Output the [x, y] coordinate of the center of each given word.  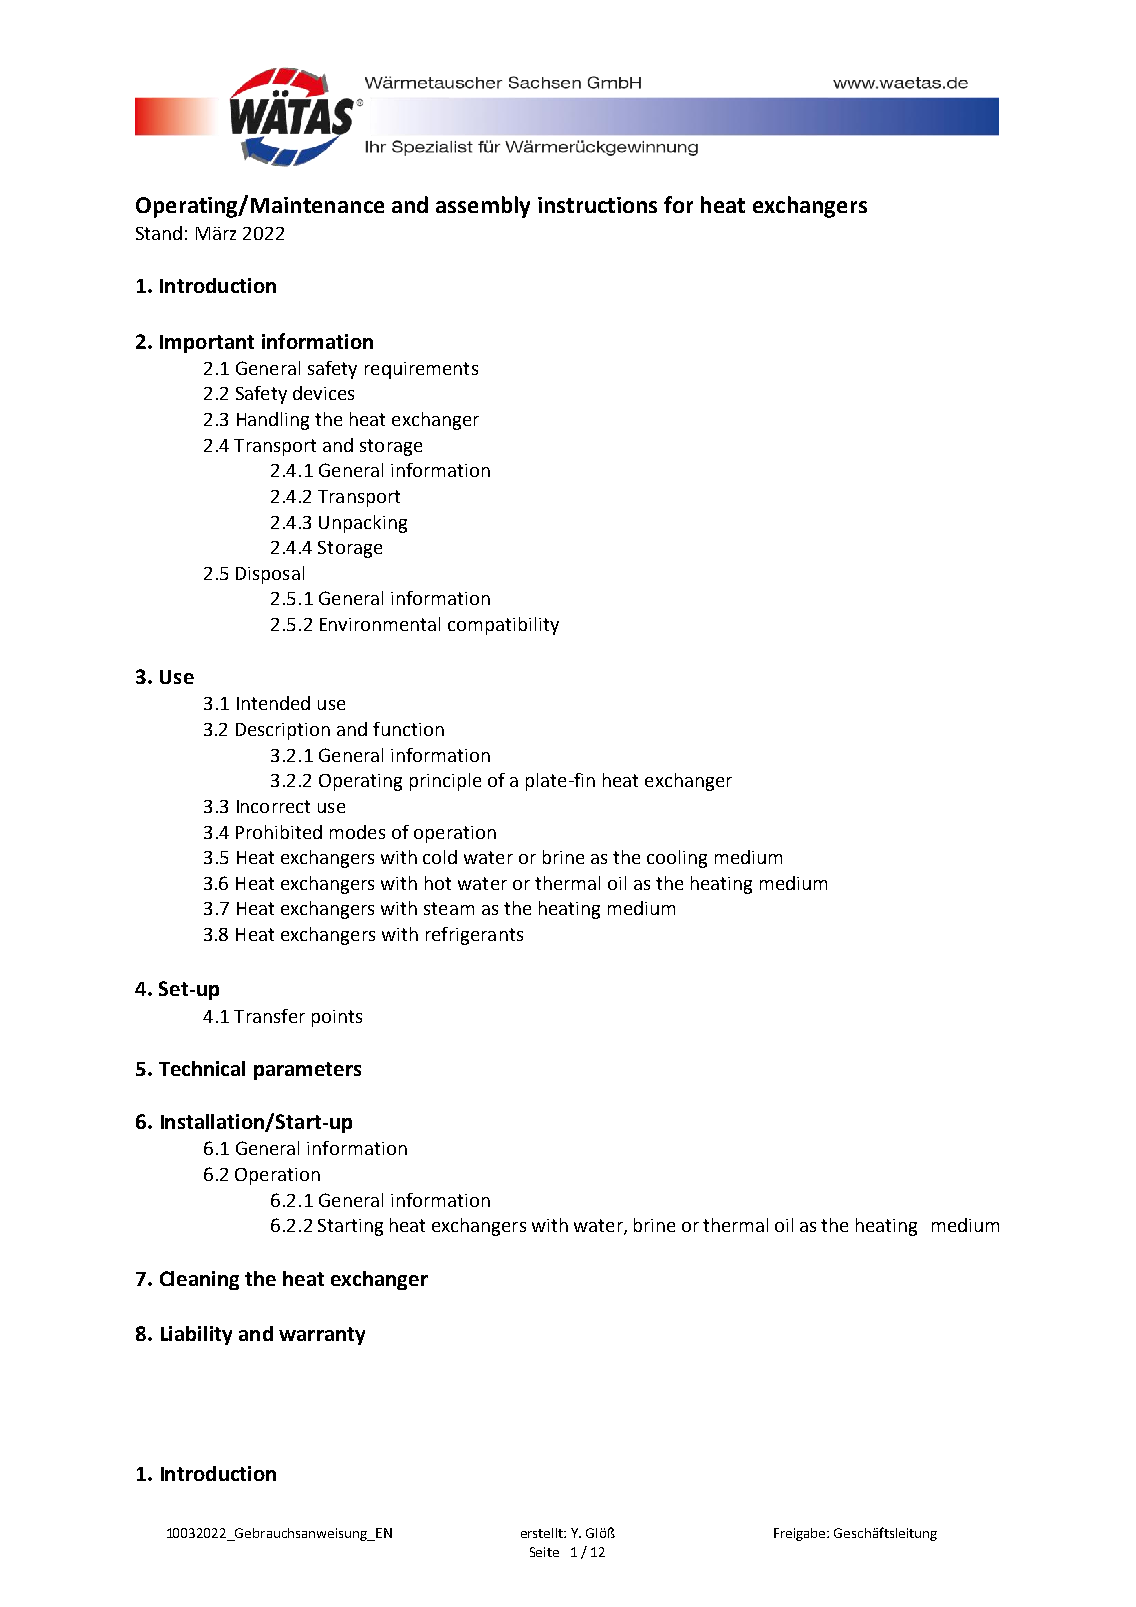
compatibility [503, 626]
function [408, 729]
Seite [544, 1552]
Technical [202, 1068]
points [337, 1018]
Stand [159, 233]
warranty [322, 1336]
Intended [273, 703]
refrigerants [474, 936]
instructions [597, 205]
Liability [196, 1335]
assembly [483, 207]
